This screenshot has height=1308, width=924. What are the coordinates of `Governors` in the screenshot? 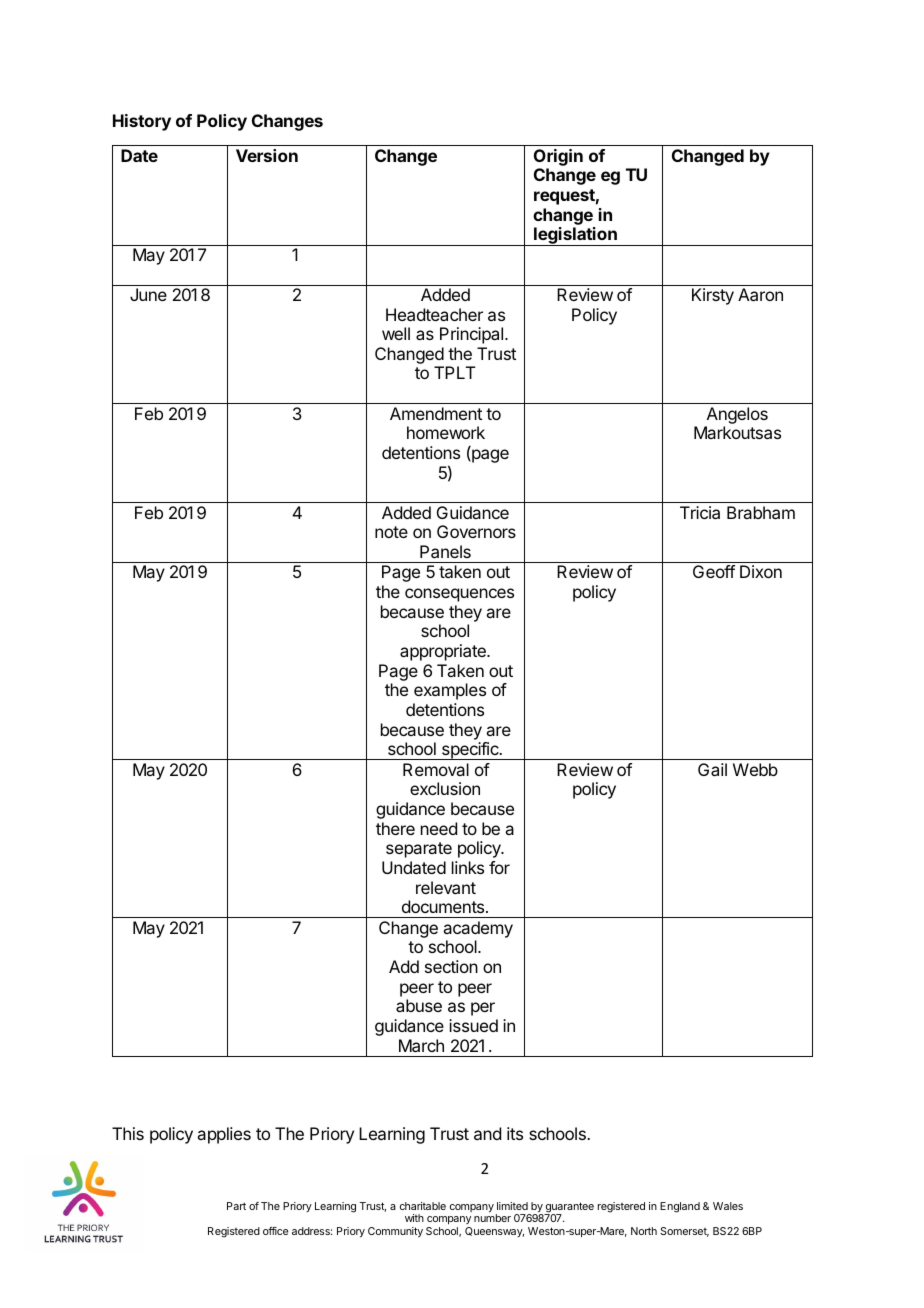 It's located at (476, 531).
